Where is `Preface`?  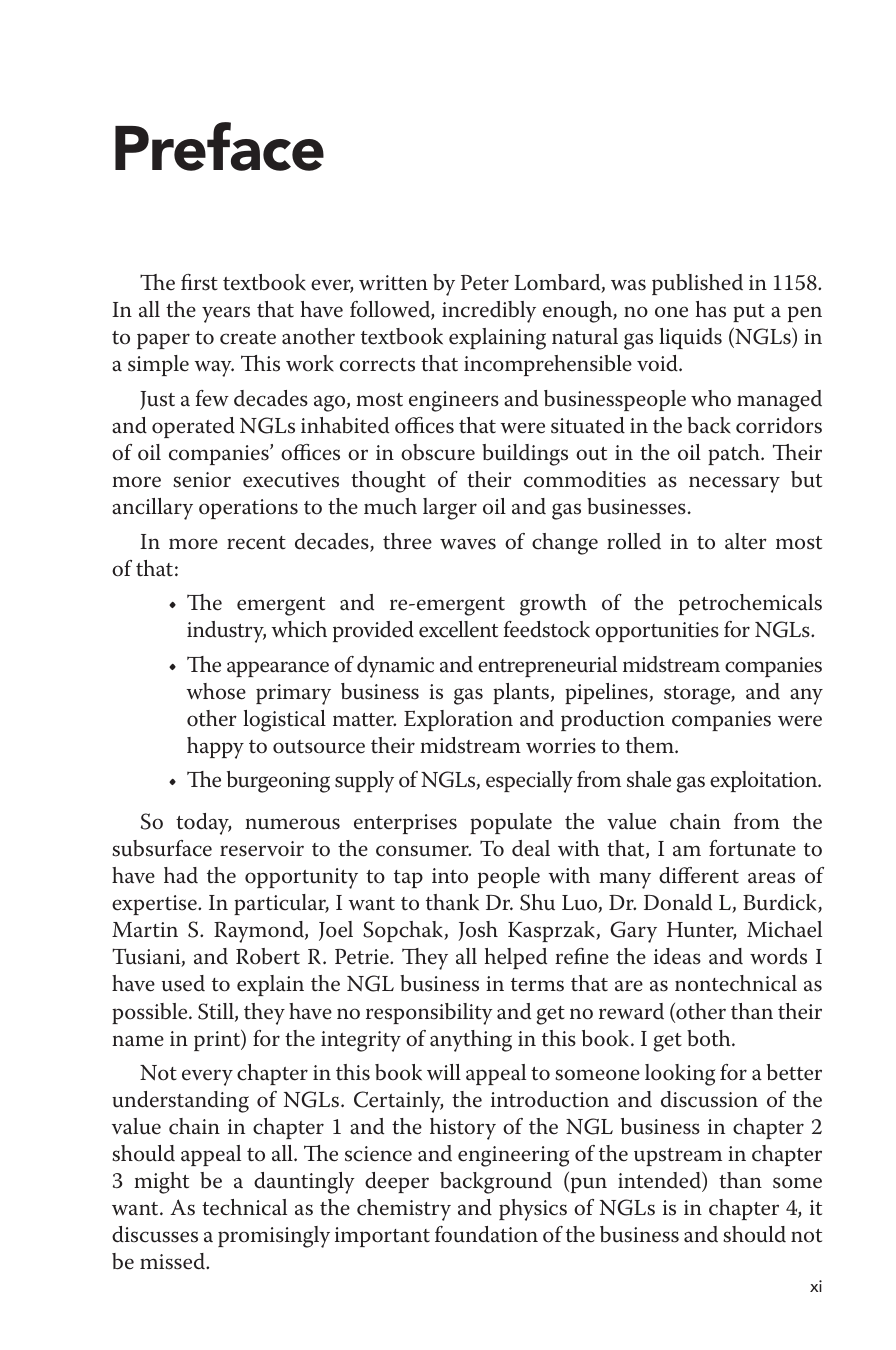
Preface is located at coordinates (219, 146).
